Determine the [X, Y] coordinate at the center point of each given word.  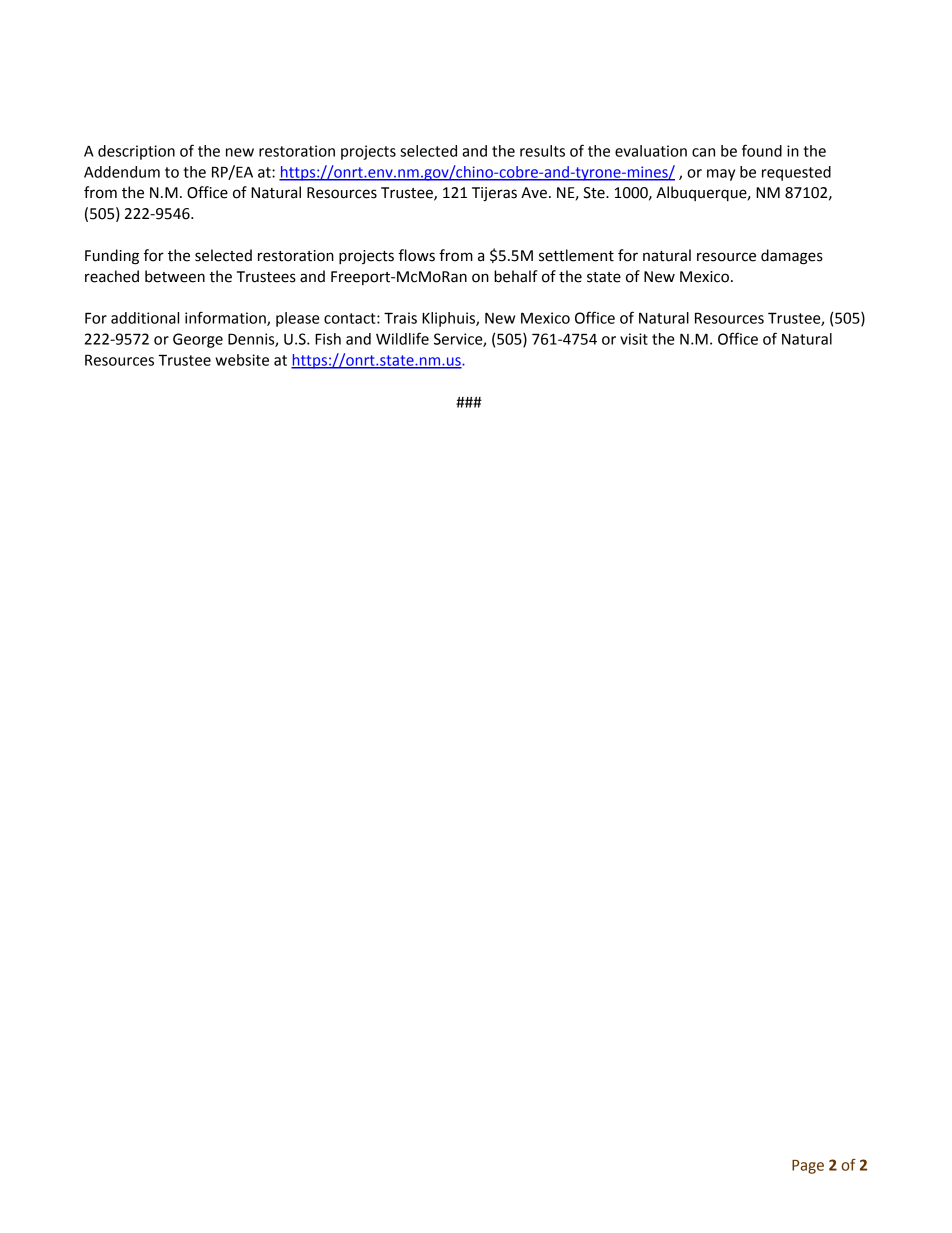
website [242, 360]
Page [808, 1167]
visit [634, 339]
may [721, 175]
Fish [328, 339]
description [136, 152]
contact [351, 318]
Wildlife [402, 338]
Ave [534, 193]
